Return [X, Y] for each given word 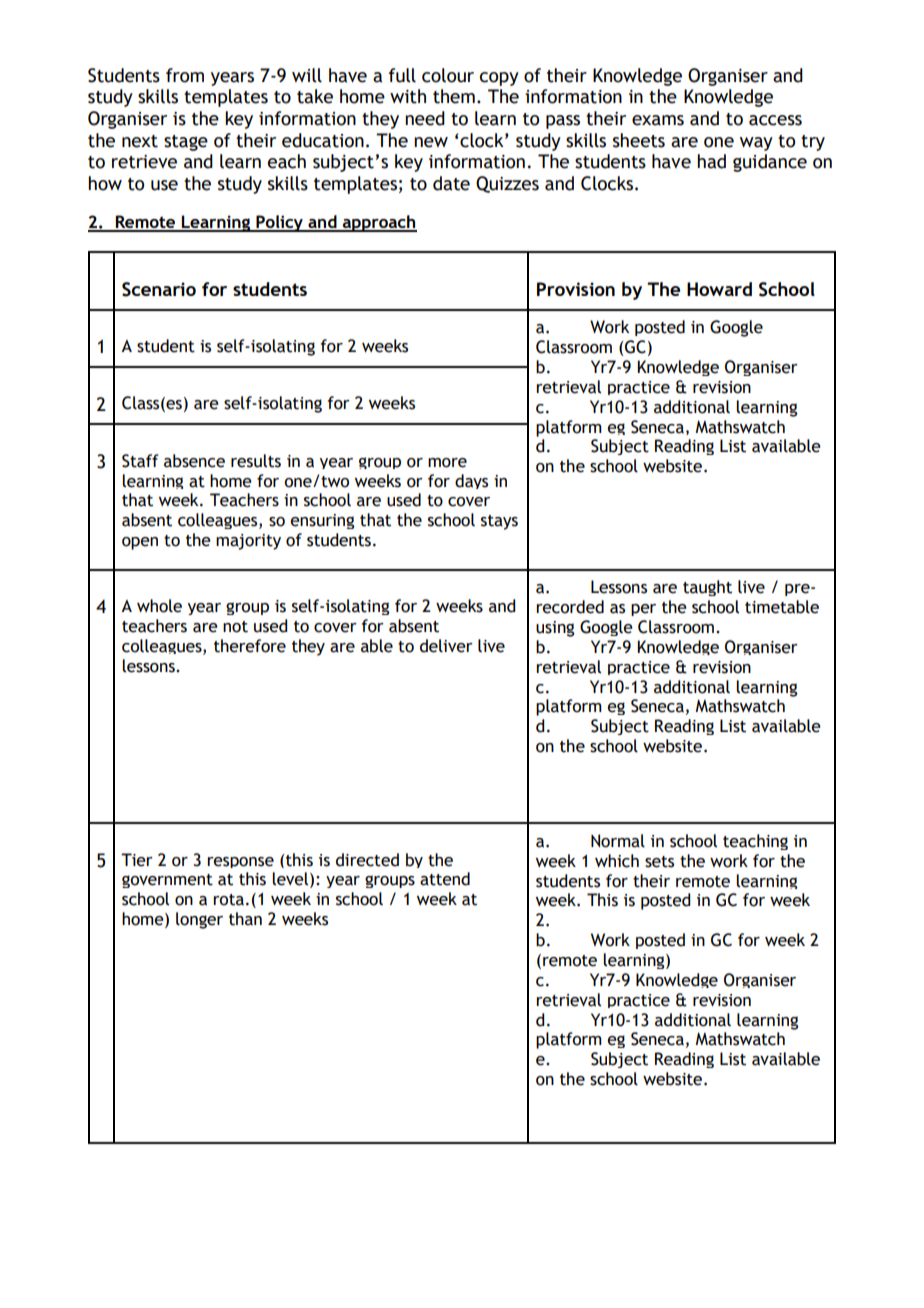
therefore [250, 646]
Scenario [159, 289]
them [454, 96]
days [471, 481]
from [185, 75]
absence [194, 461]
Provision [576, 289]
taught [707, 588]
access [775, 120]
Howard [719, 289]
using [555, 629]
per [643, 610]
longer [199, 920]
